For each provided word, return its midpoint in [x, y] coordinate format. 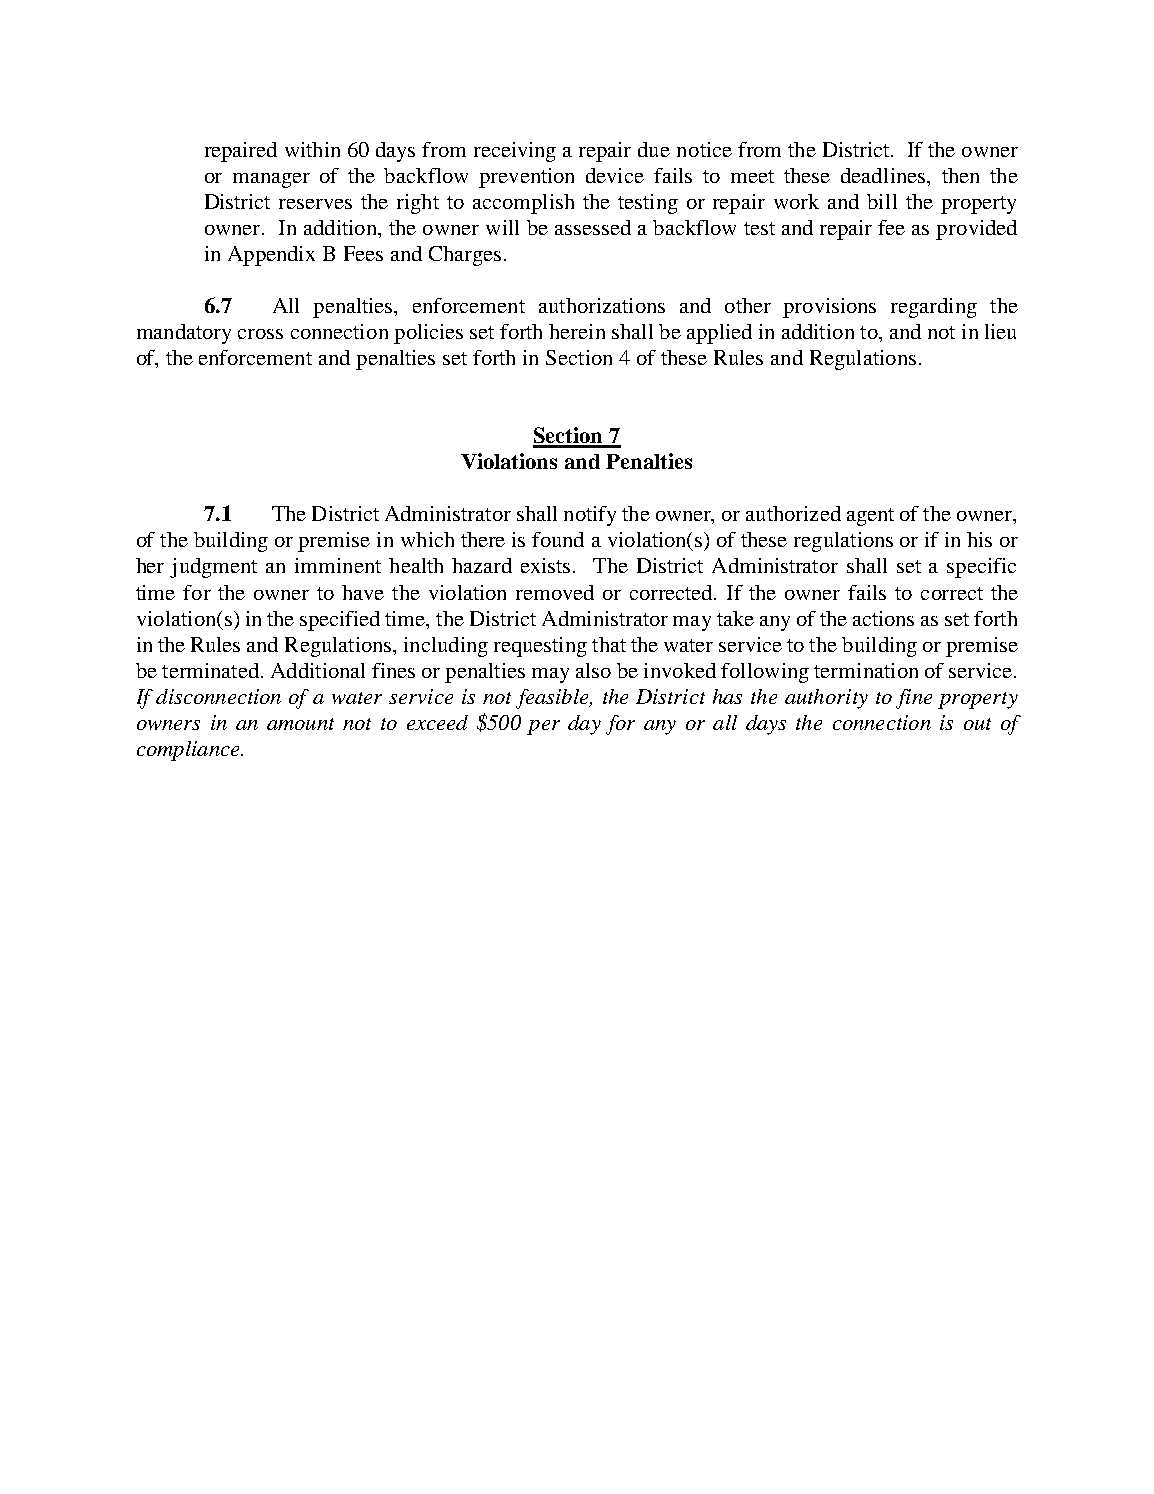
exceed [437, 722]
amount [300, 724]
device [615, 175]
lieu [1000, 331]
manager [271, 180]
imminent [338, 565]
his [979, 539]
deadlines [884, 175]
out [977, 724]
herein [577, 331]
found [558, 539]
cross [260, 334]
